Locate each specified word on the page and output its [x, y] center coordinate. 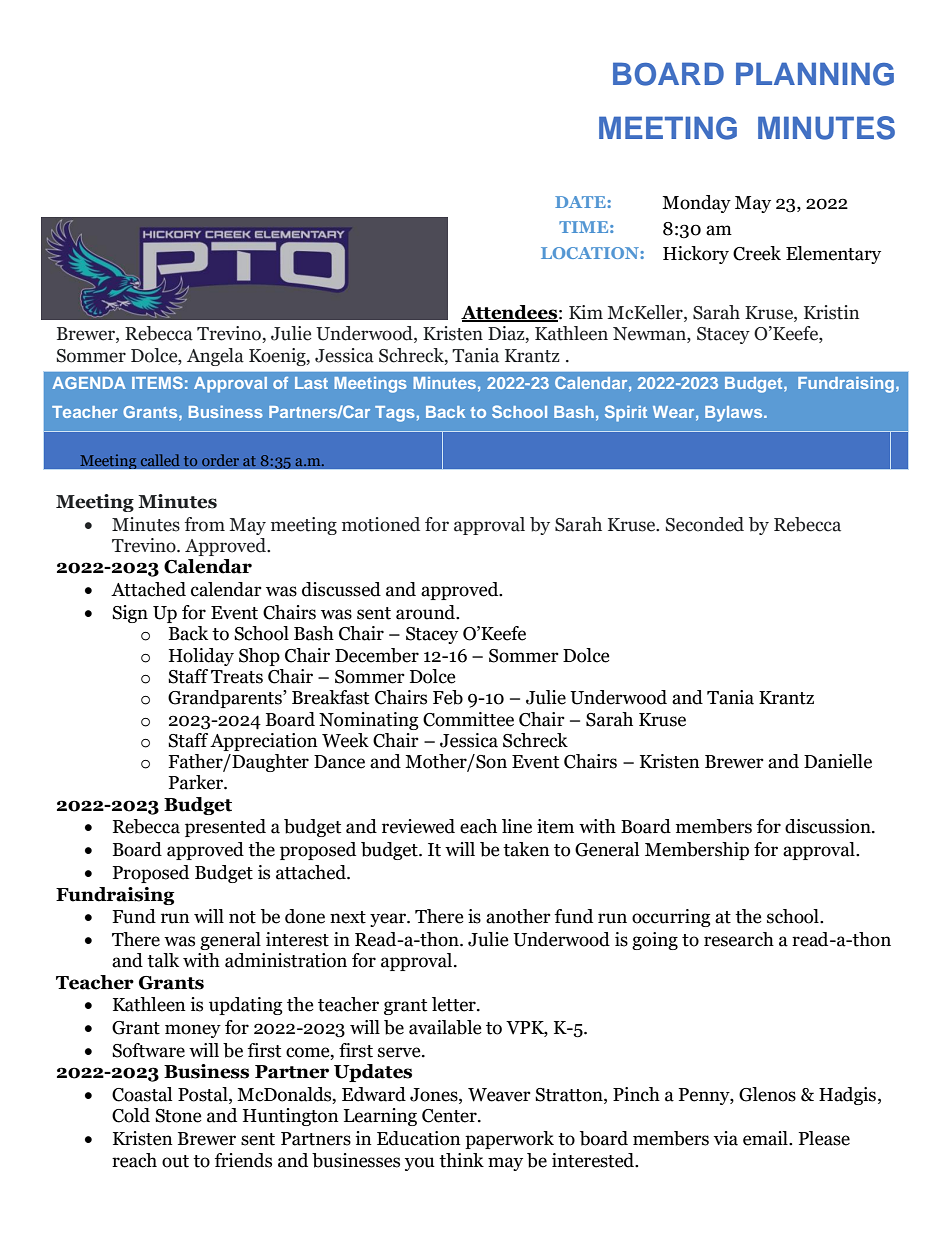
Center [450, 1116]
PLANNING [815, 74]
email [766, 1138]
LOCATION [591, 253]
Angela [215, 357]
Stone [178, 1116]
